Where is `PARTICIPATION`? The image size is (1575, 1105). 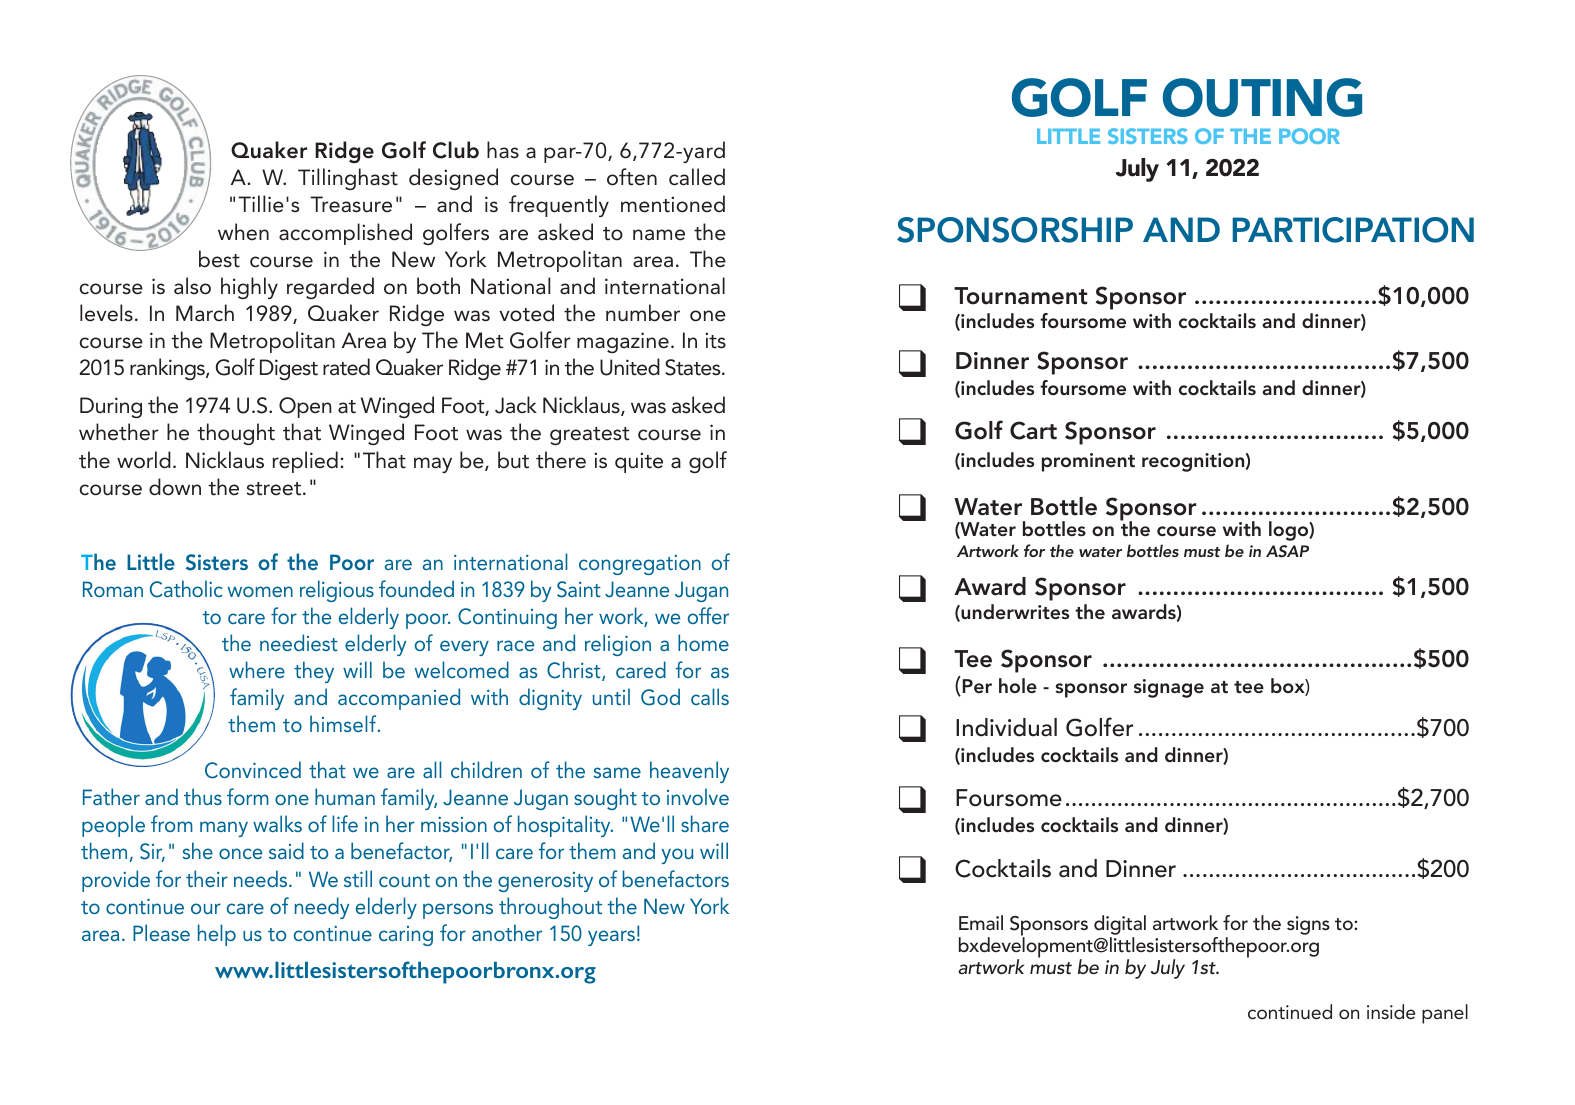 PARTICIPATION is located at coordinates (1353, 230).
